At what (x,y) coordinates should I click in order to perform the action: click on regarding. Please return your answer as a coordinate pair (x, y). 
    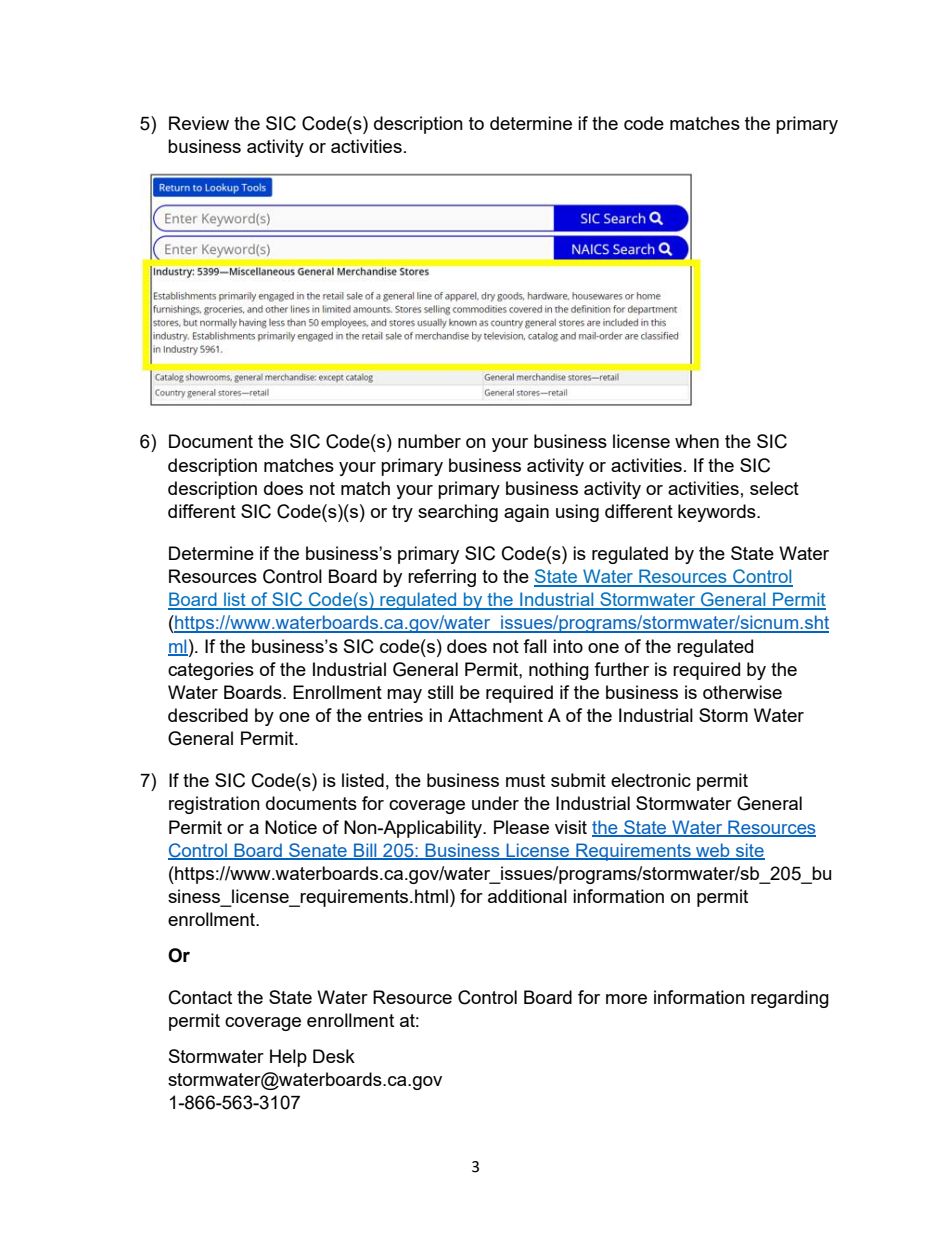
    Looking at the image, I should click on (790, 999).
